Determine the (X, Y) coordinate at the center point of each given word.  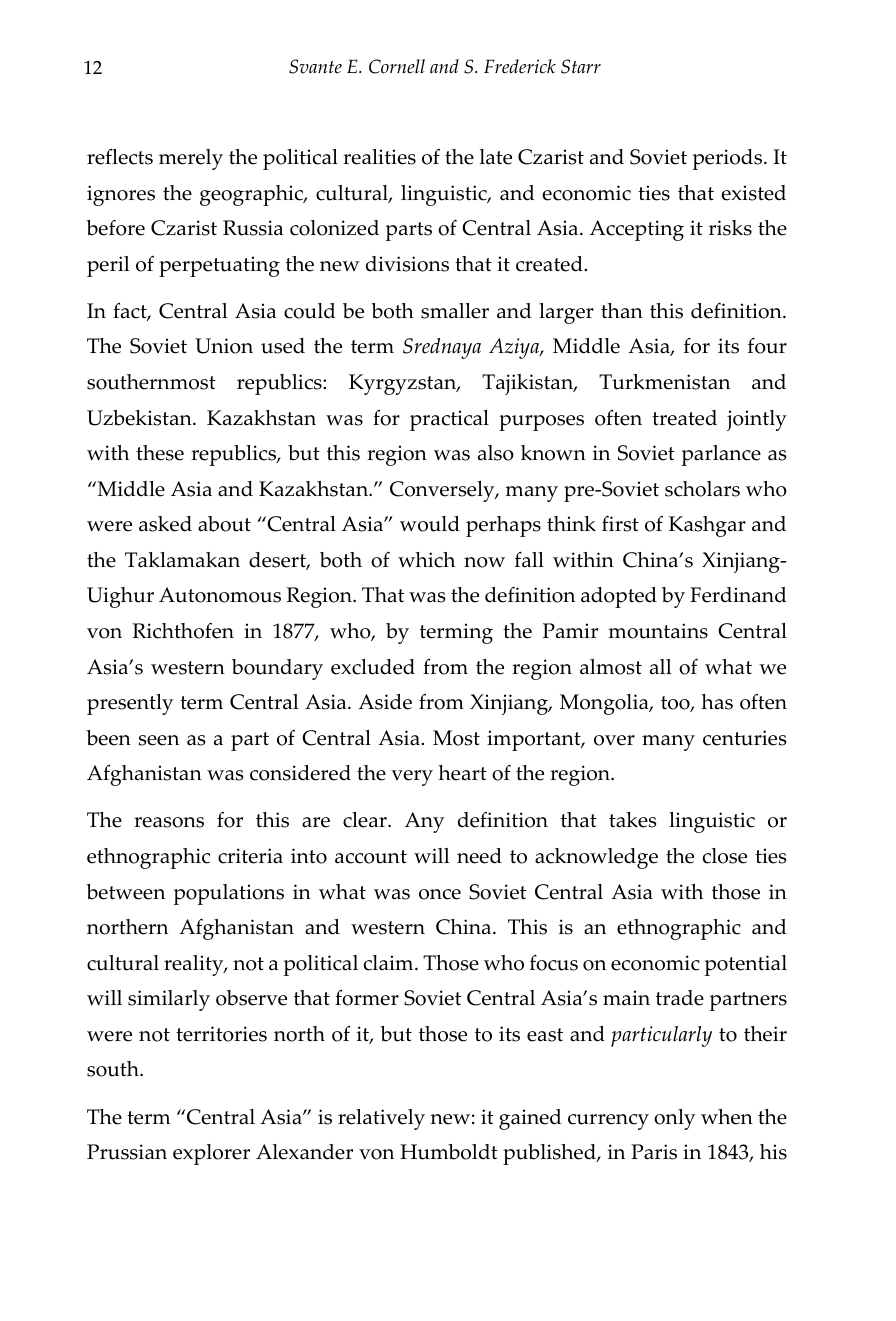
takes (632, 820)
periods (729, 159)
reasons (169, 822)
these (160, 453)
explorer (211, 1154)
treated (684, 418)
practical (449, 420)
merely (191, 159)
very (412, 778)
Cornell (397, 66)
